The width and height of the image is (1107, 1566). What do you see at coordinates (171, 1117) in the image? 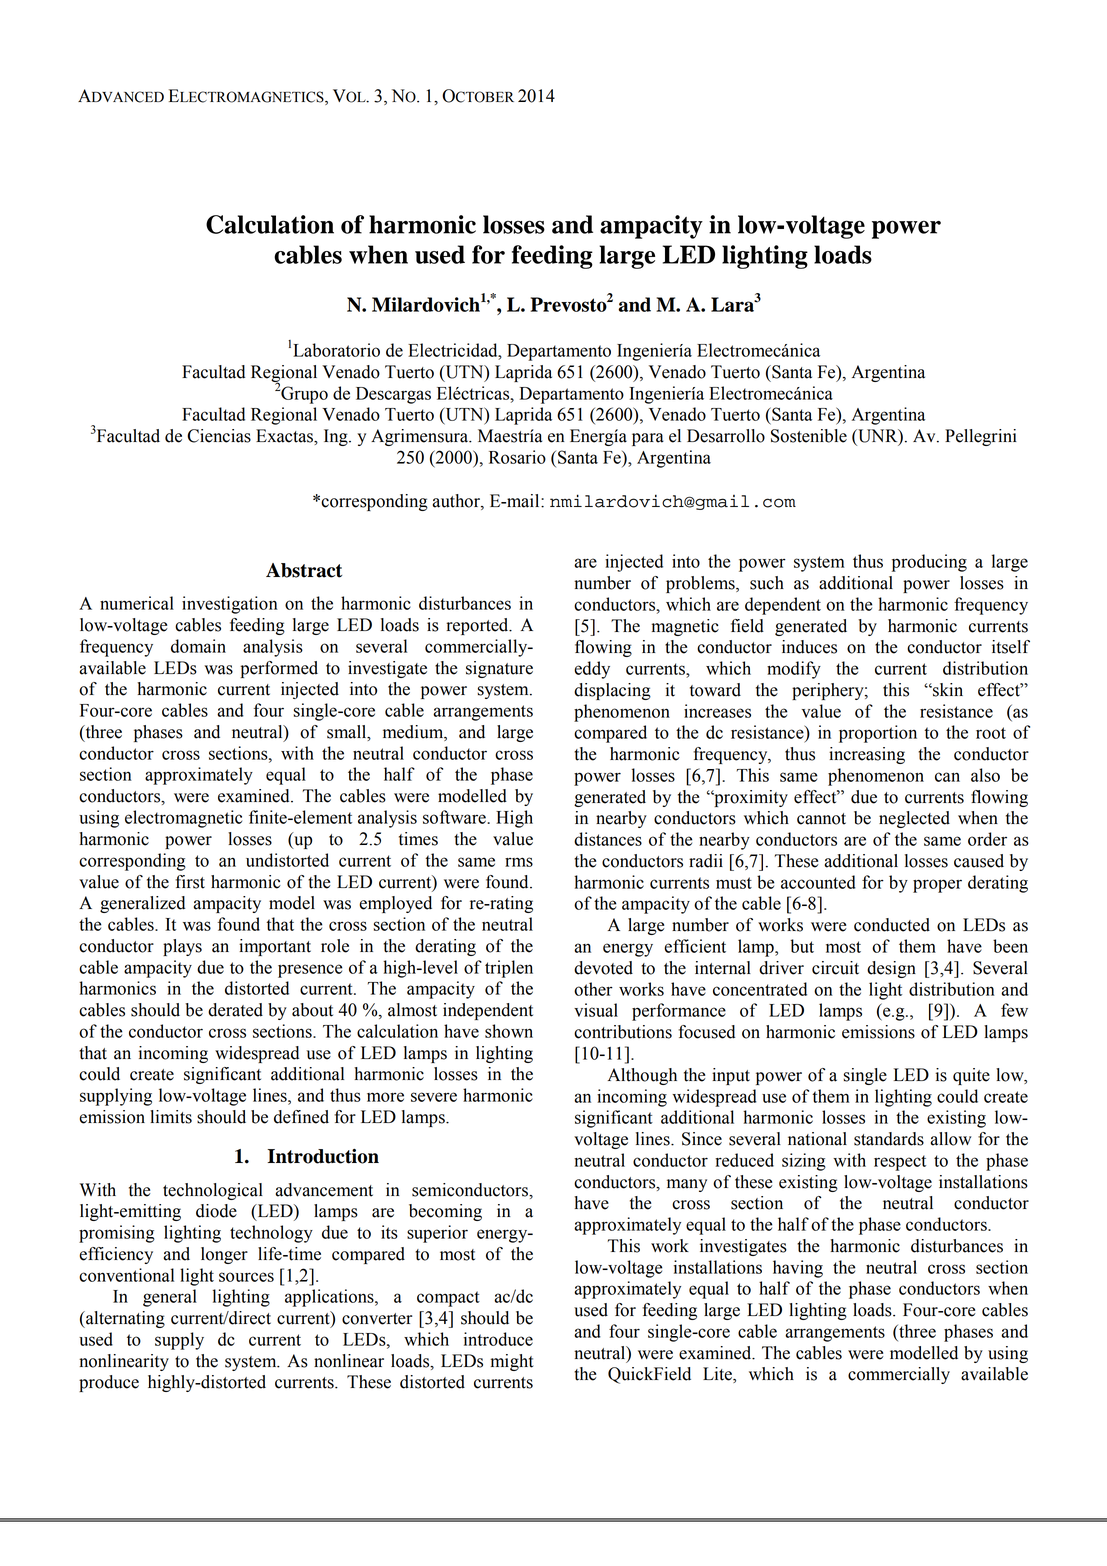
I see `limits` at bounding box center [171, 1117].
